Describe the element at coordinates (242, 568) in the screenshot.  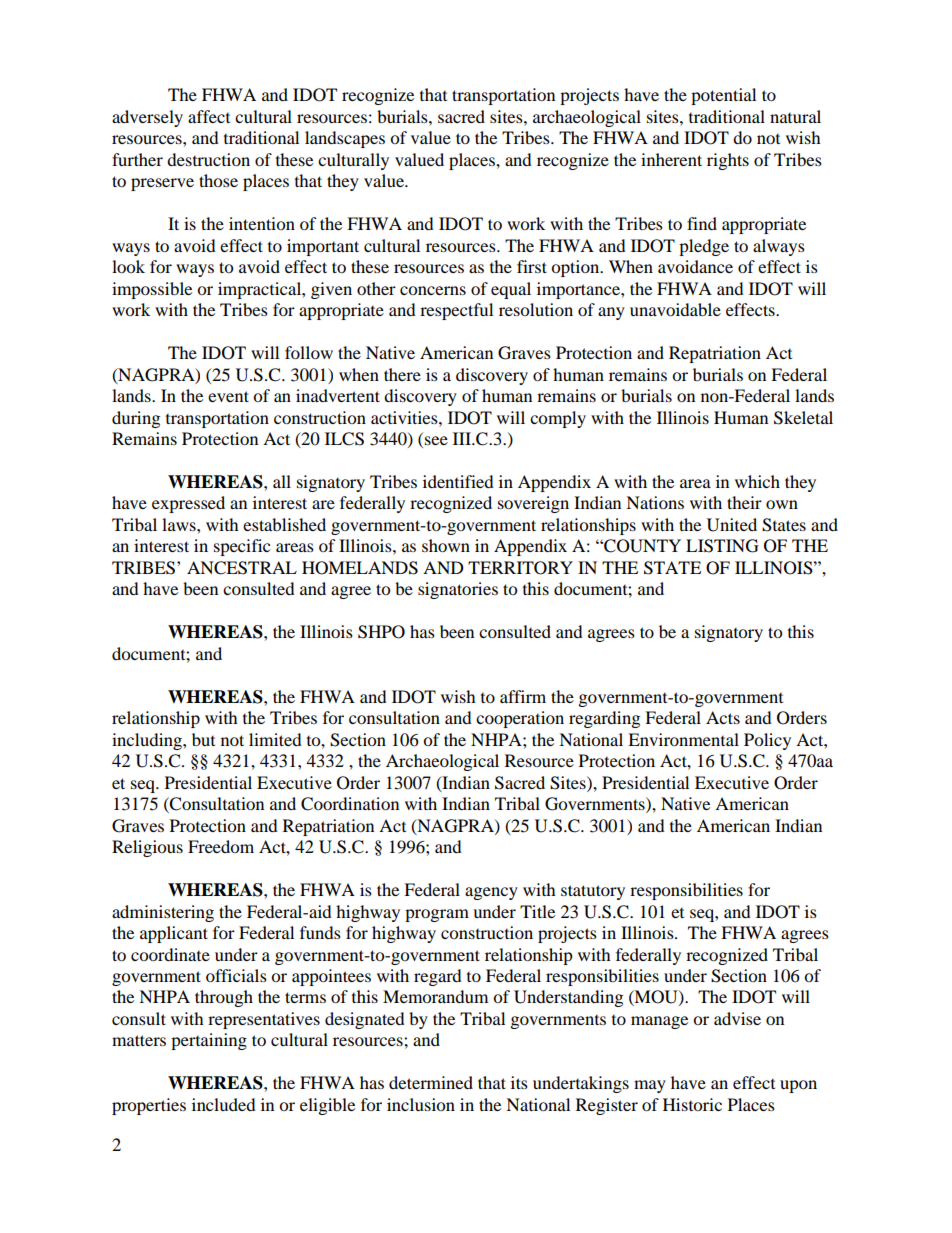
I see `ANCESTRAL` at that location.
